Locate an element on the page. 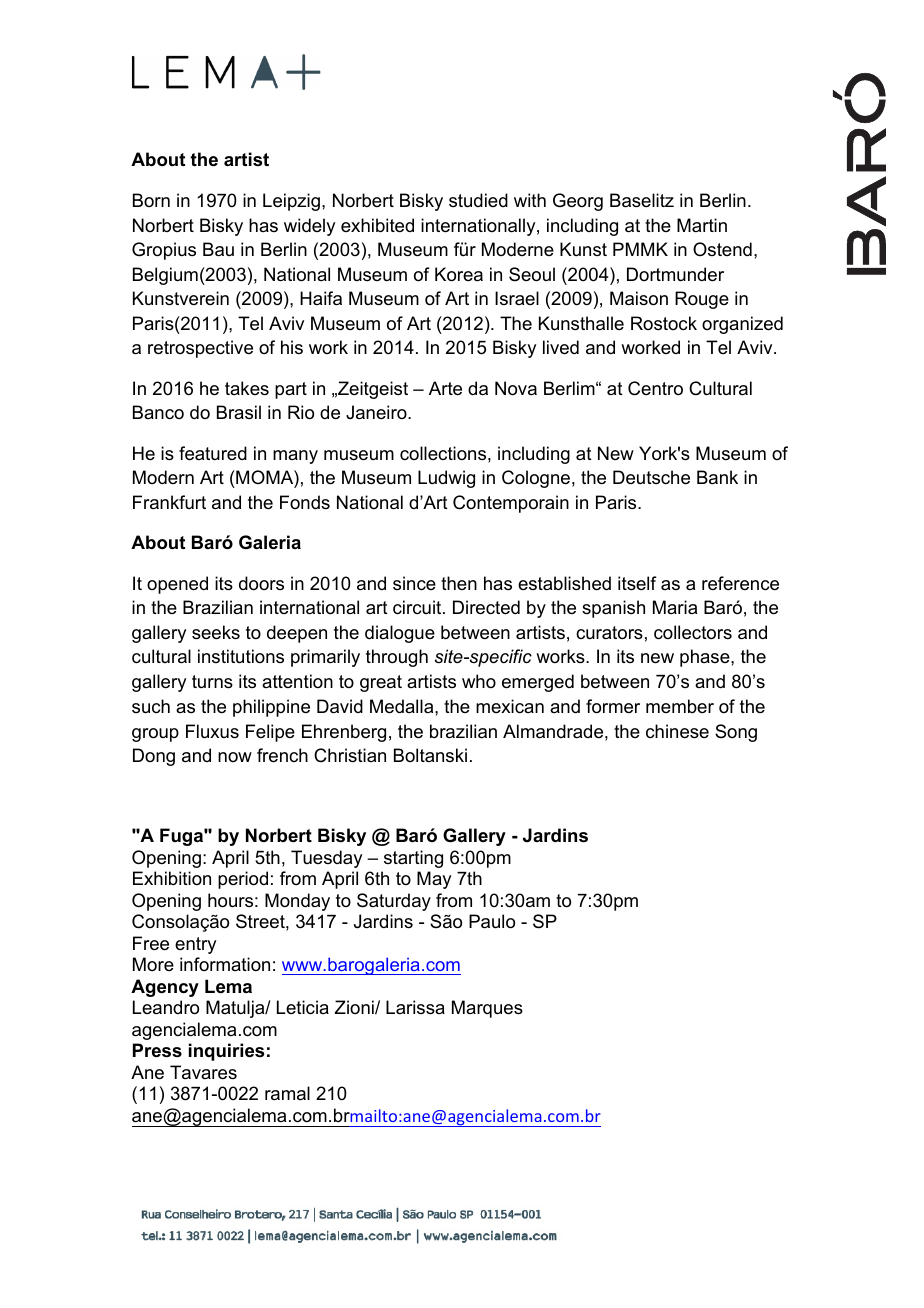  now is located at coordinates (235, 757).
